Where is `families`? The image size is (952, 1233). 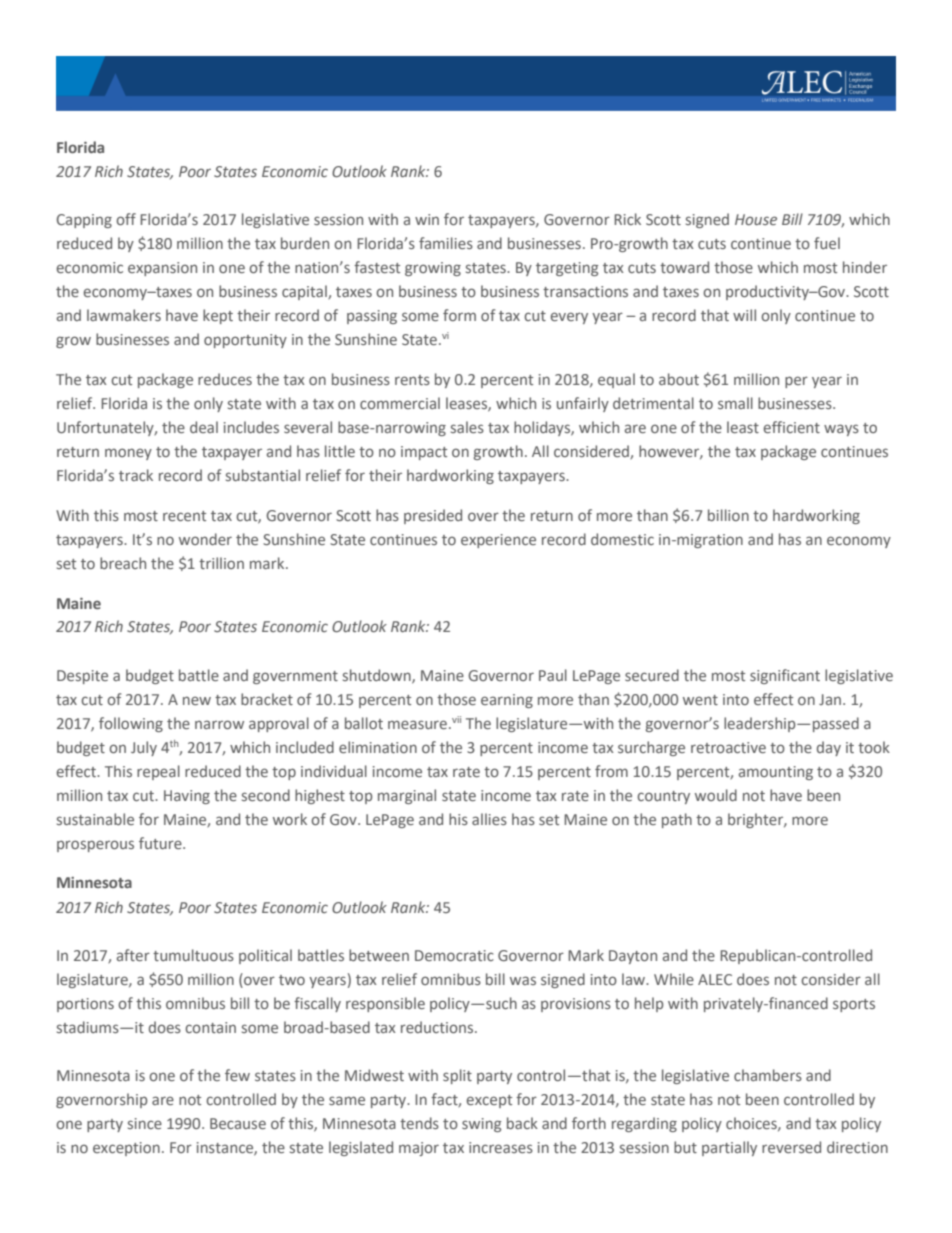
families is located at coordinates (446, 243).
